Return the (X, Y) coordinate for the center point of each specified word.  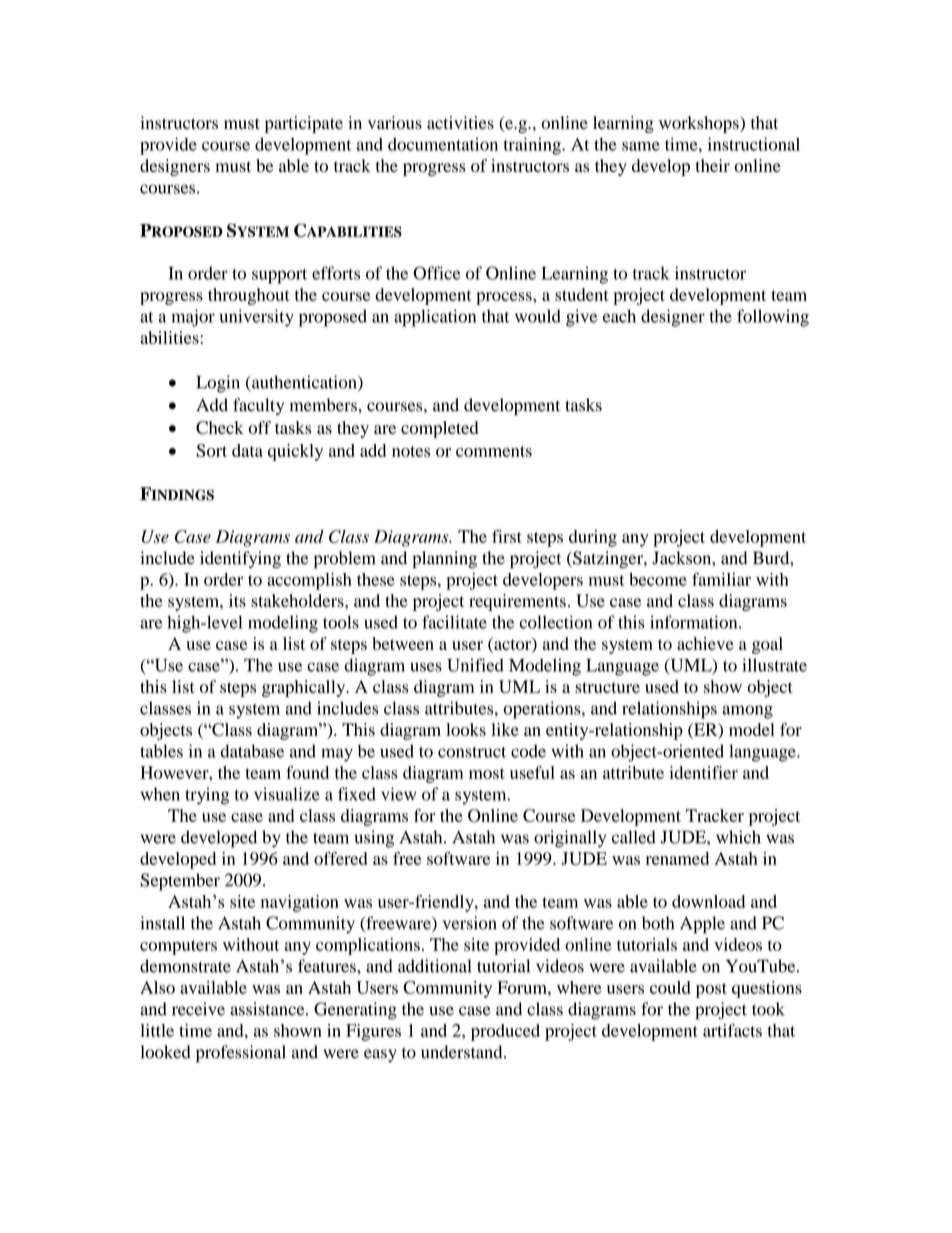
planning (444, 560)
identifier (703, 772)
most (487, 773)
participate (304, 124)
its (237, 600)
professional (241, 1054)
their (713, 165)
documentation (443, 144)
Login (218, 384)
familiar (721, 579)
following (773, 318)
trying (207, 796)
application (435, 318)
